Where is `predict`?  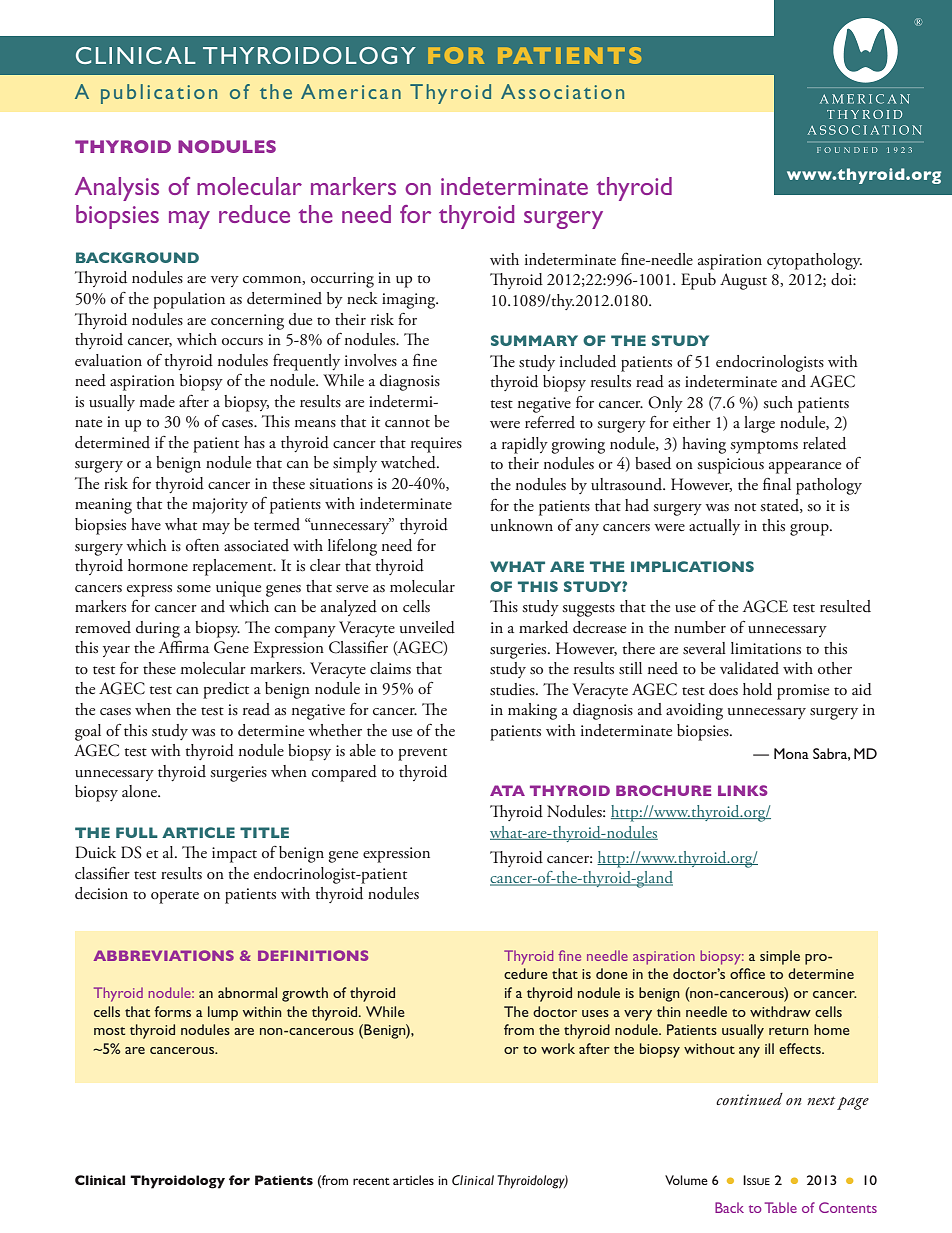
predict is located at coordinates (226, 690).
